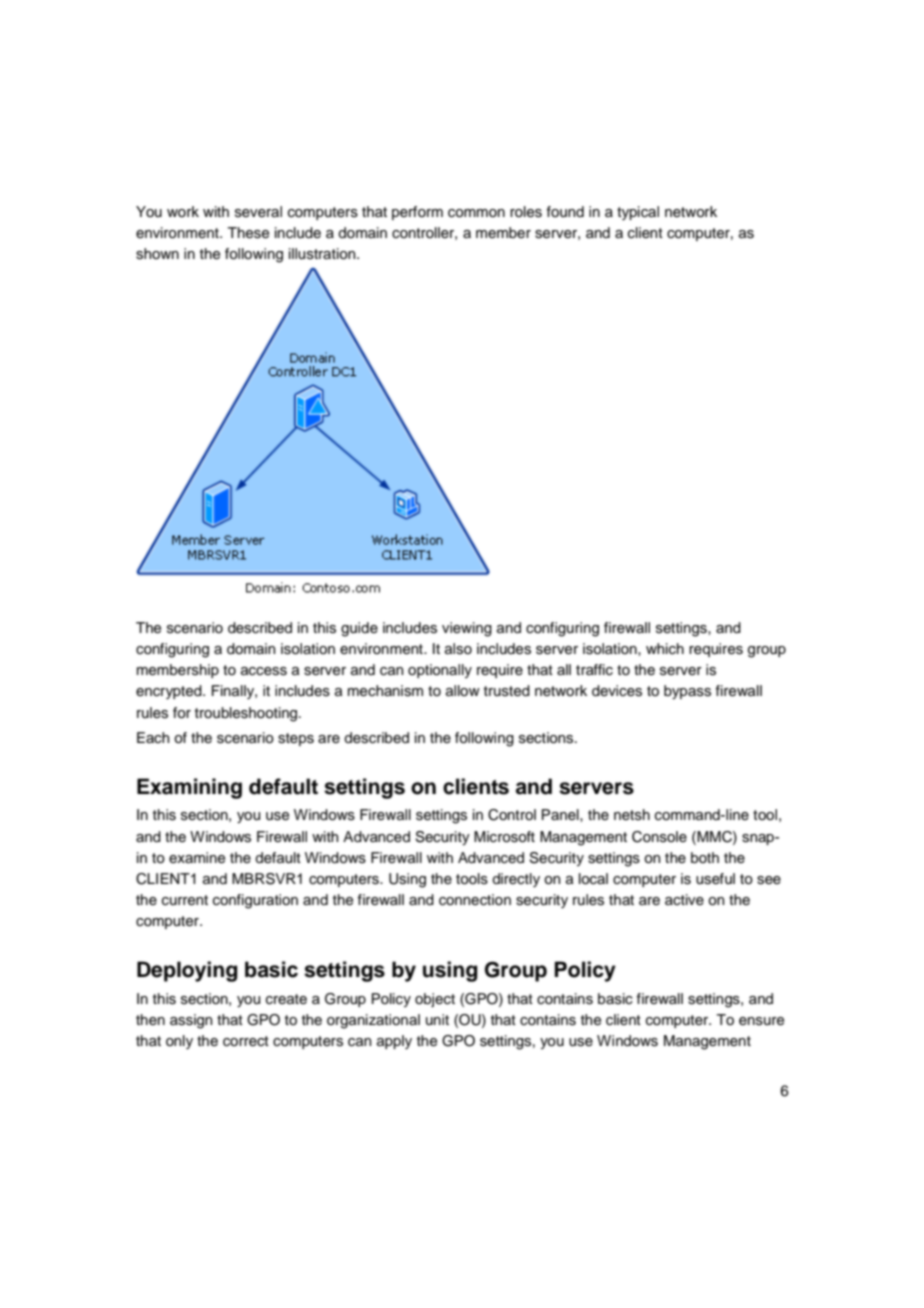 Image resolution: width=924 pixels, height=1308 pixels. I want to click on typical, so click(638, 213).
